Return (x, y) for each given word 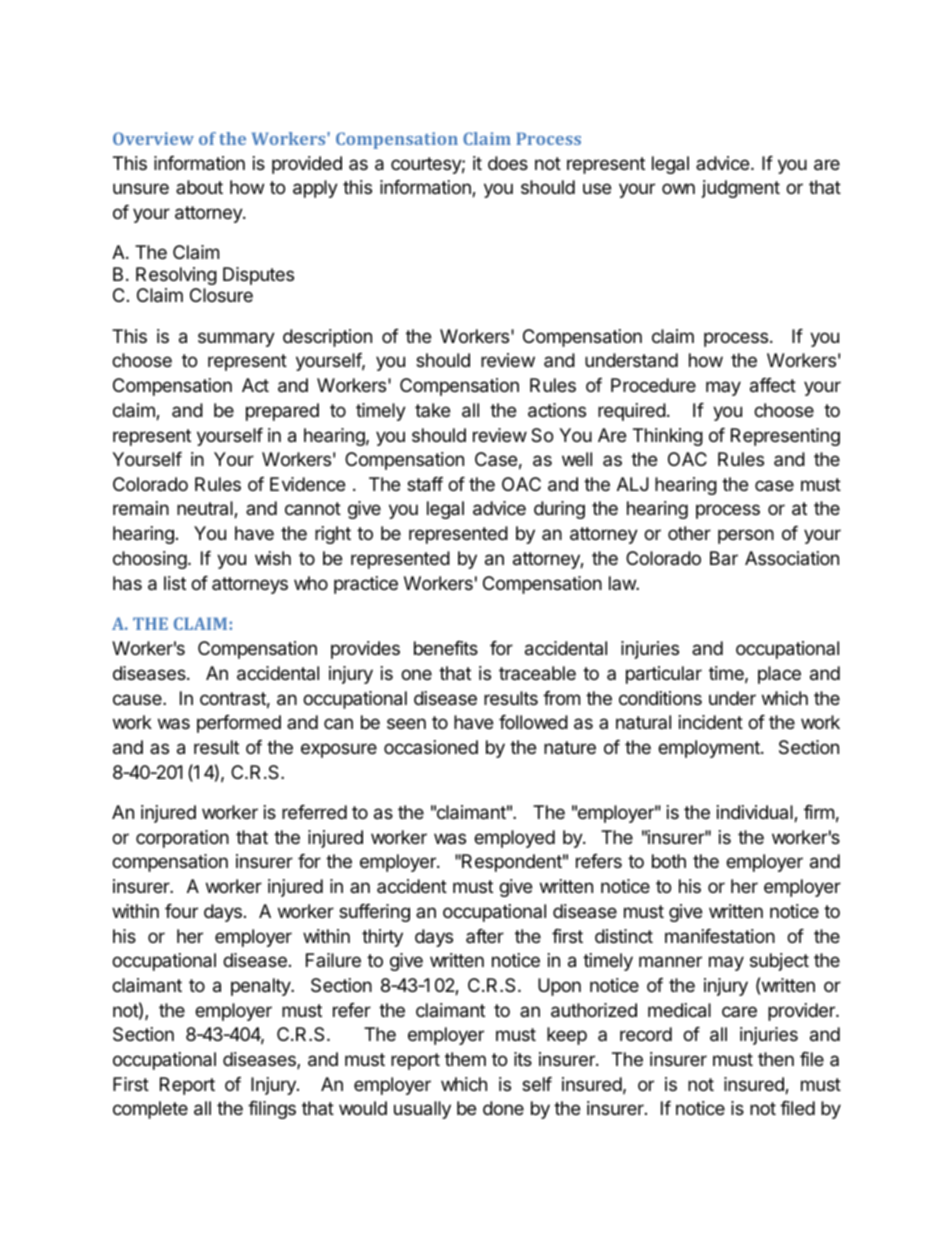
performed (239, 724)
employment (710, 749)
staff (425, 484)
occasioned (431, 747)
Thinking (668, 437)
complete (150, 1110)
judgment (741, 189)
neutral (206, 509)
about (199, 187)
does (508, 163)
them (465, 1059)
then (776, 1059)
